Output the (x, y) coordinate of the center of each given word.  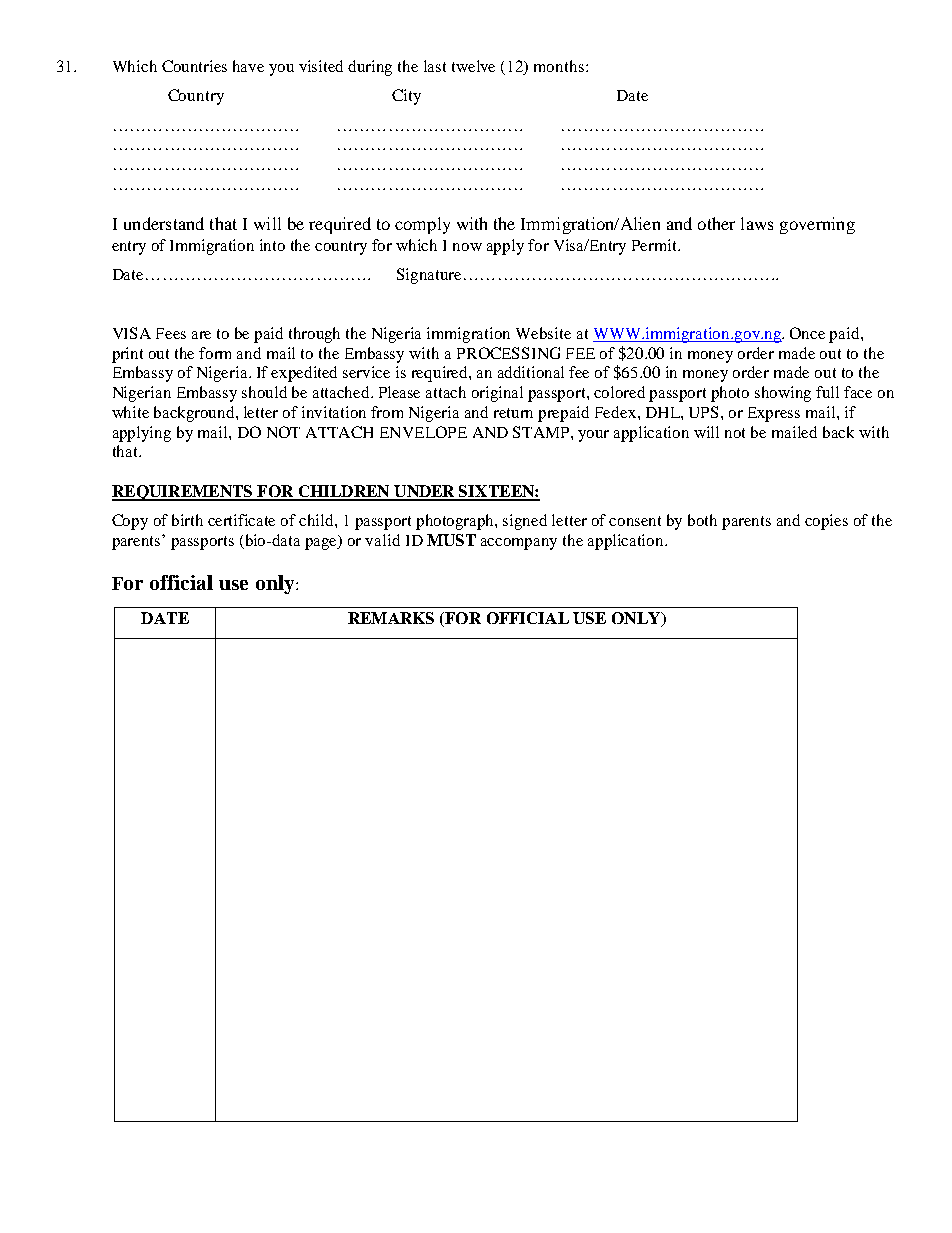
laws (757, 223)
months (559, 66)
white (130, 412)
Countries (194, 66)
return (513, 413)
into (272, 245)
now (467, 247)
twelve (473, 66)
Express (774, 414)
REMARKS (391, 618)
